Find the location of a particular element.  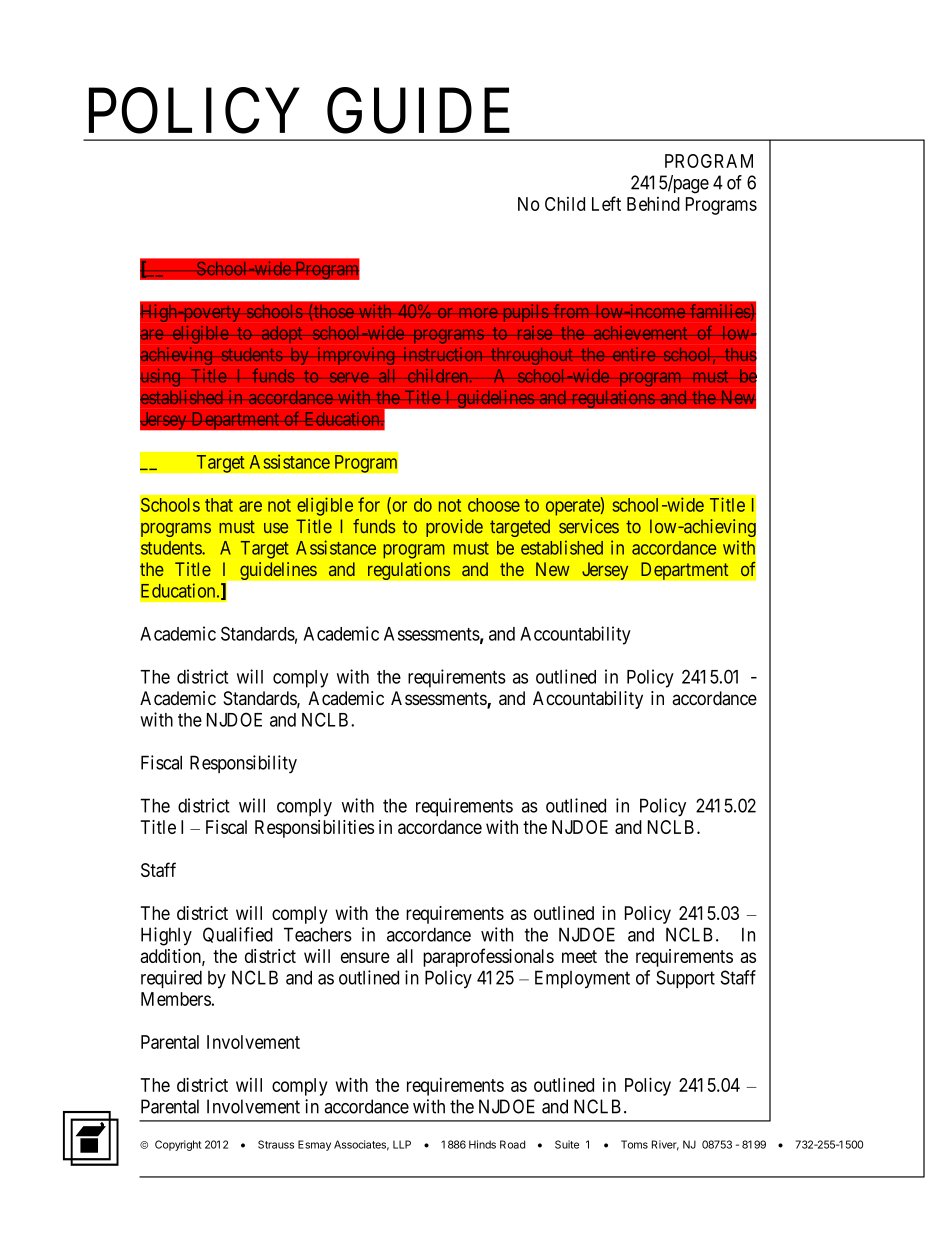

LLP is located at coordinates (402, 1144).
